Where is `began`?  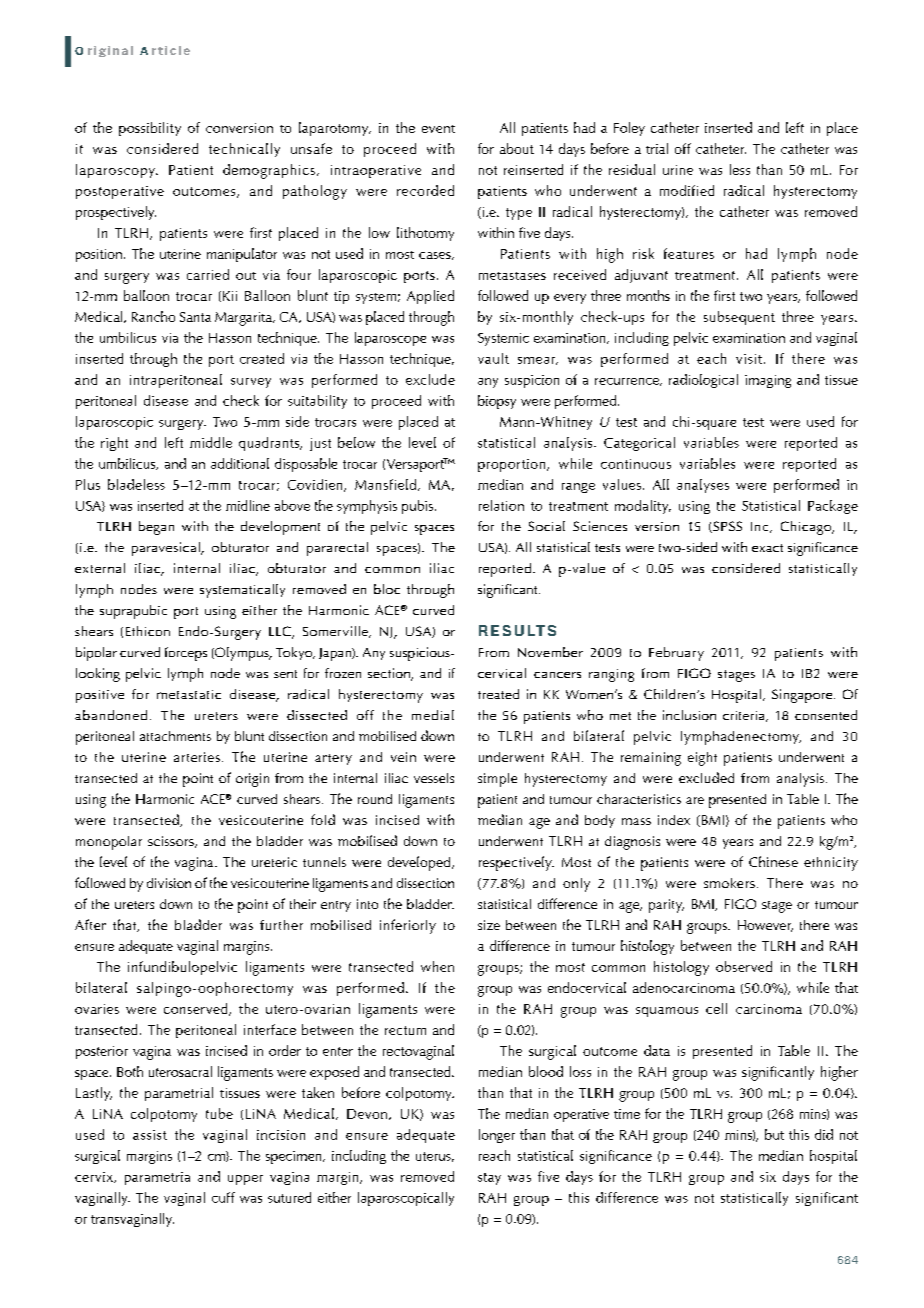 began is located at coordinates (156, 528).
